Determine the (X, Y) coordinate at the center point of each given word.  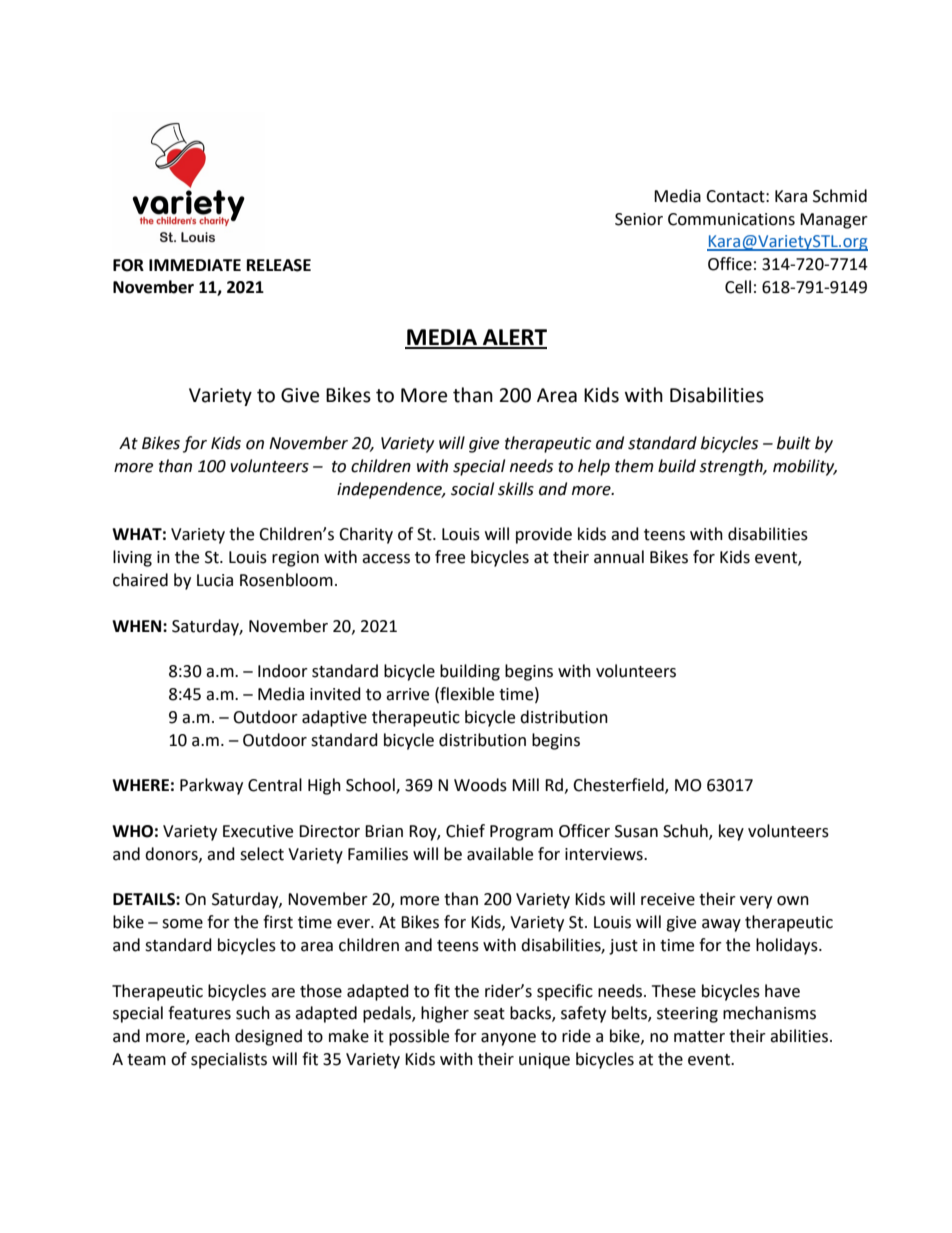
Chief (465, 831)
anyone (508, 1039)
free (450, 557)
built (794, 443)
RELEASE (279, 265)
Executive (258, 831)
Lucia (215, 580)
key (731, 832)
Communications (731, 219)
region (295, 559)
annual (619, 557)
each (212, 1036)
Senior (639, 219)
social (472, 489)
